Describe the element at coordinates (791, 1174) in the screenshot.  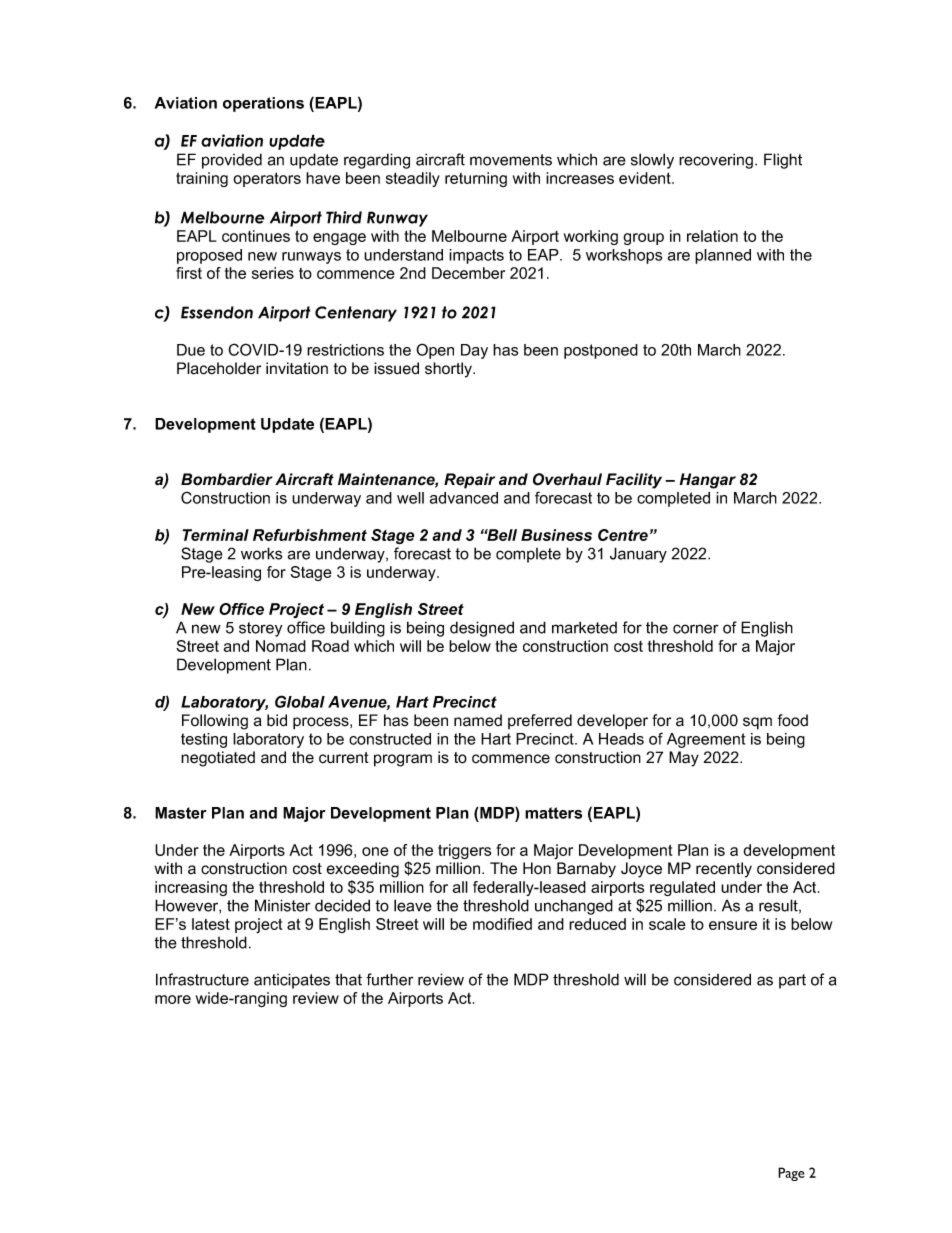
I see `Page` at that location.
